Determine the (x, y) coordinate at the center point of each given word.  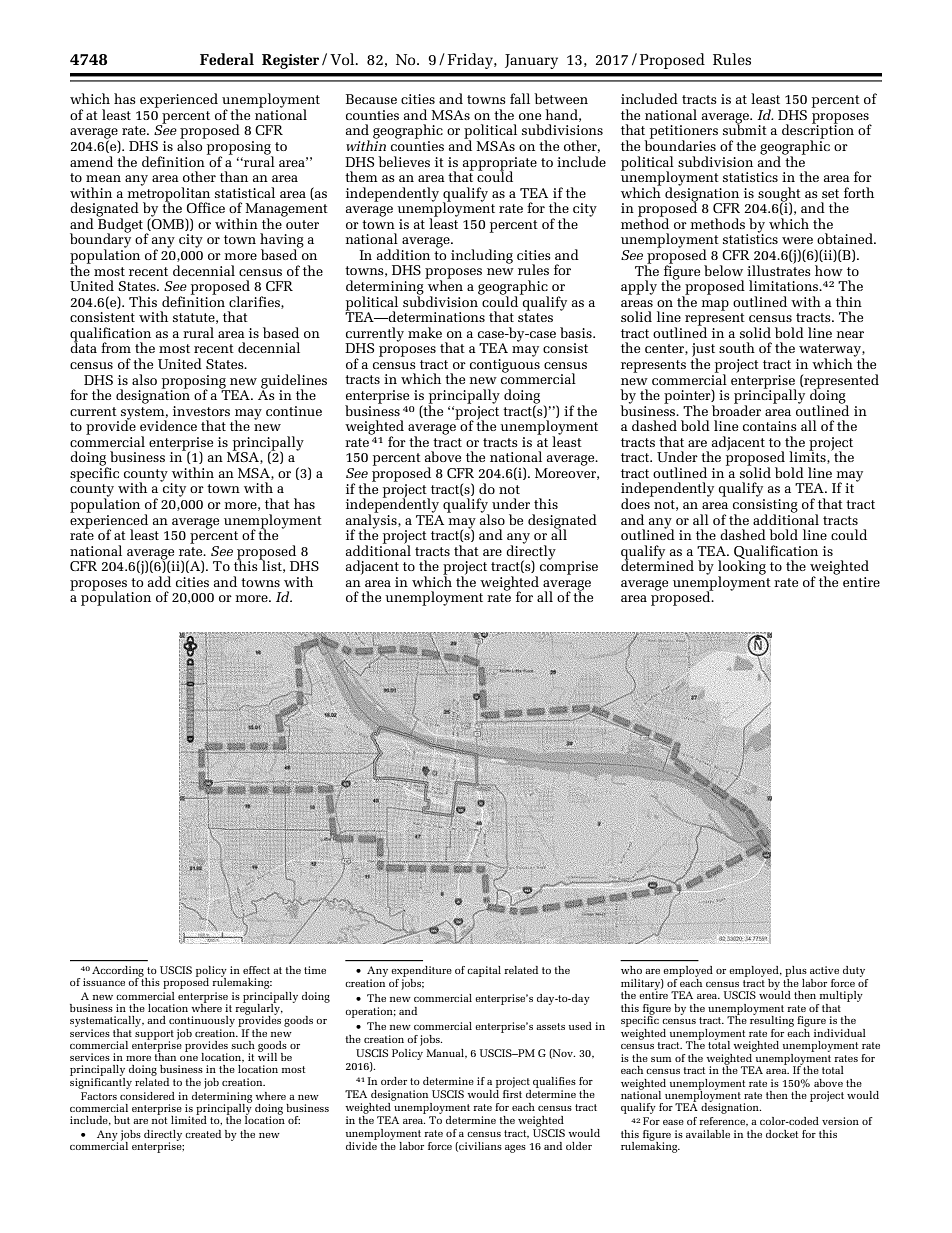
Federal (227, 59)
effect (256, 970)
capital (484, 971)
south (737, 347)
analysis (372, 521)
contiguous (505, 366)
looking (742, 567)
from (116, 347)
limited (189, 1119)
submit (745, 129)
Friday (471, 61)
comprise (569, 567)
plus (796, 971)
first (512, 1094)
